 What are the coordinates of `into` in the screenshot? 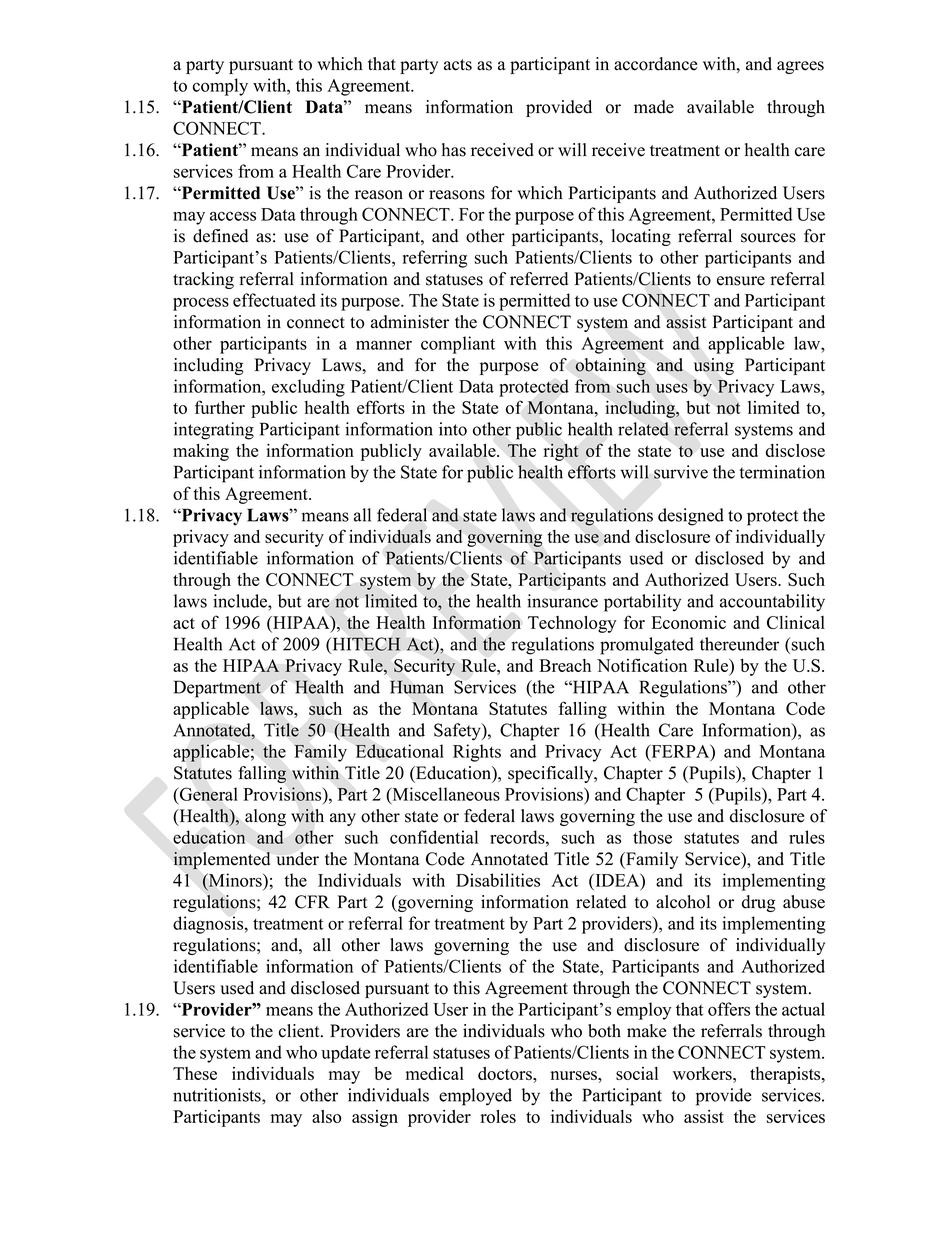 It's located at (453, 429).
